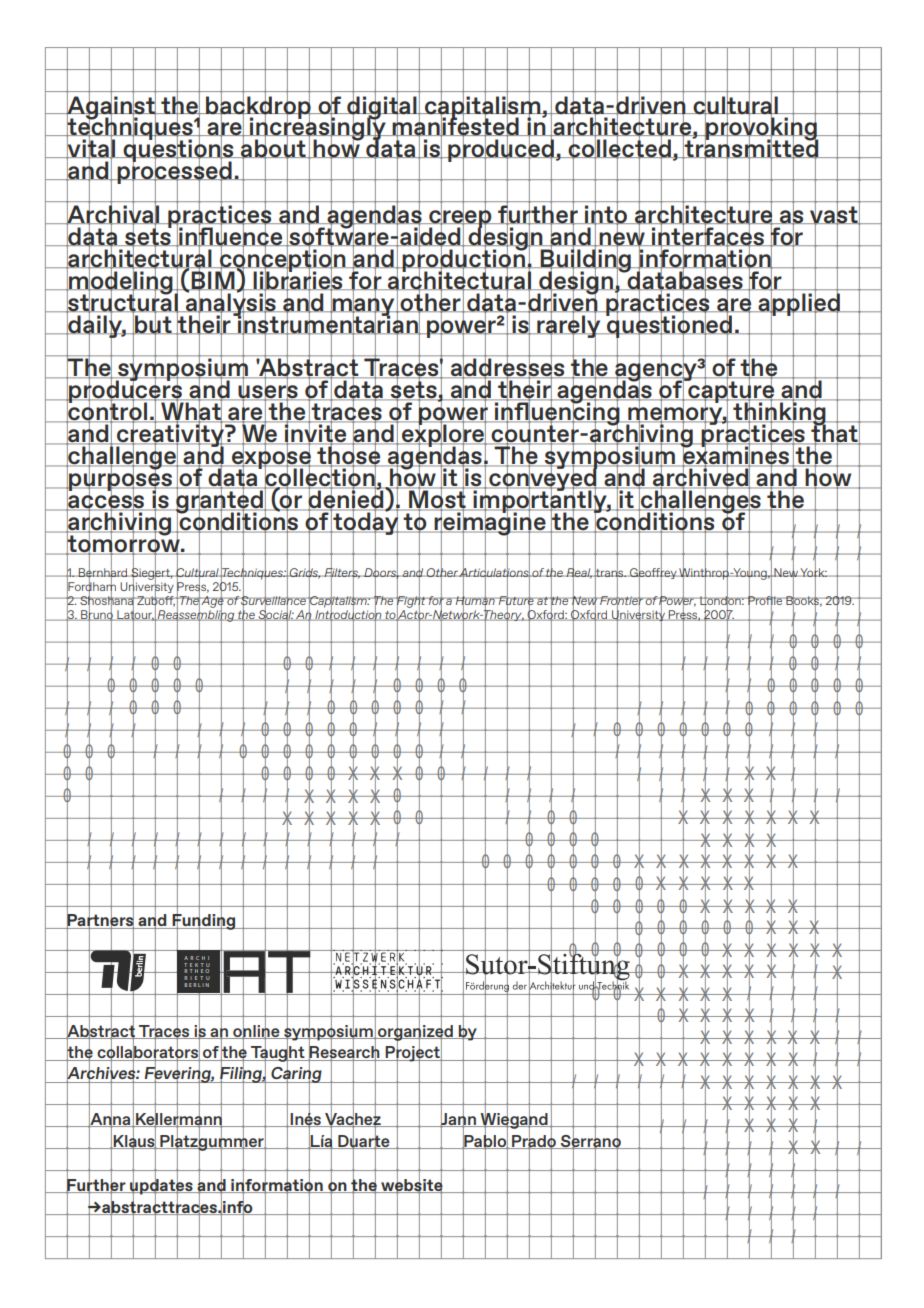  Describe the element at coordinates (591, 1140) in the image. I see `Serrano` at that location.
